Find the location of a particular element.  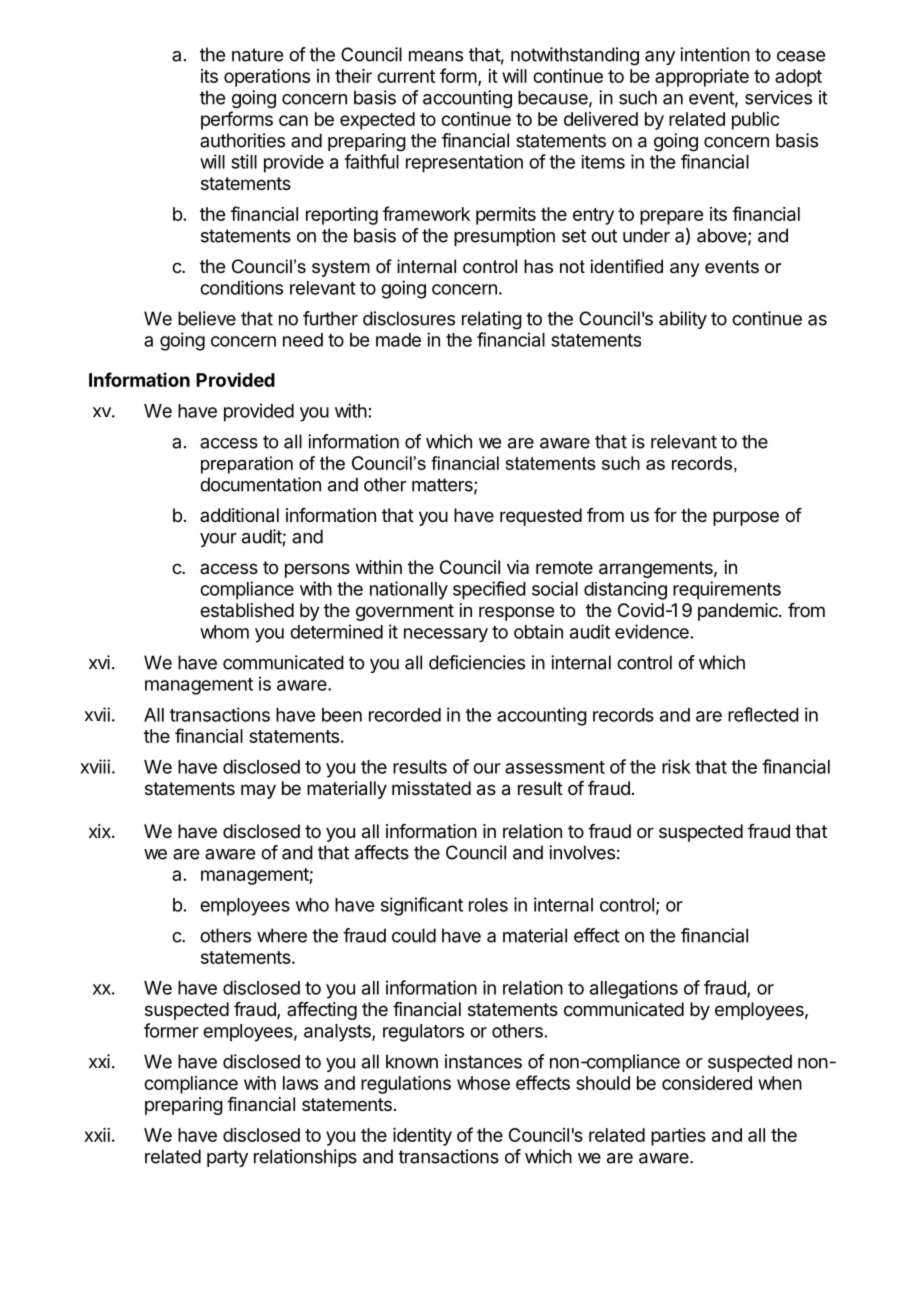

ability is located at coordinates (683, 320).
